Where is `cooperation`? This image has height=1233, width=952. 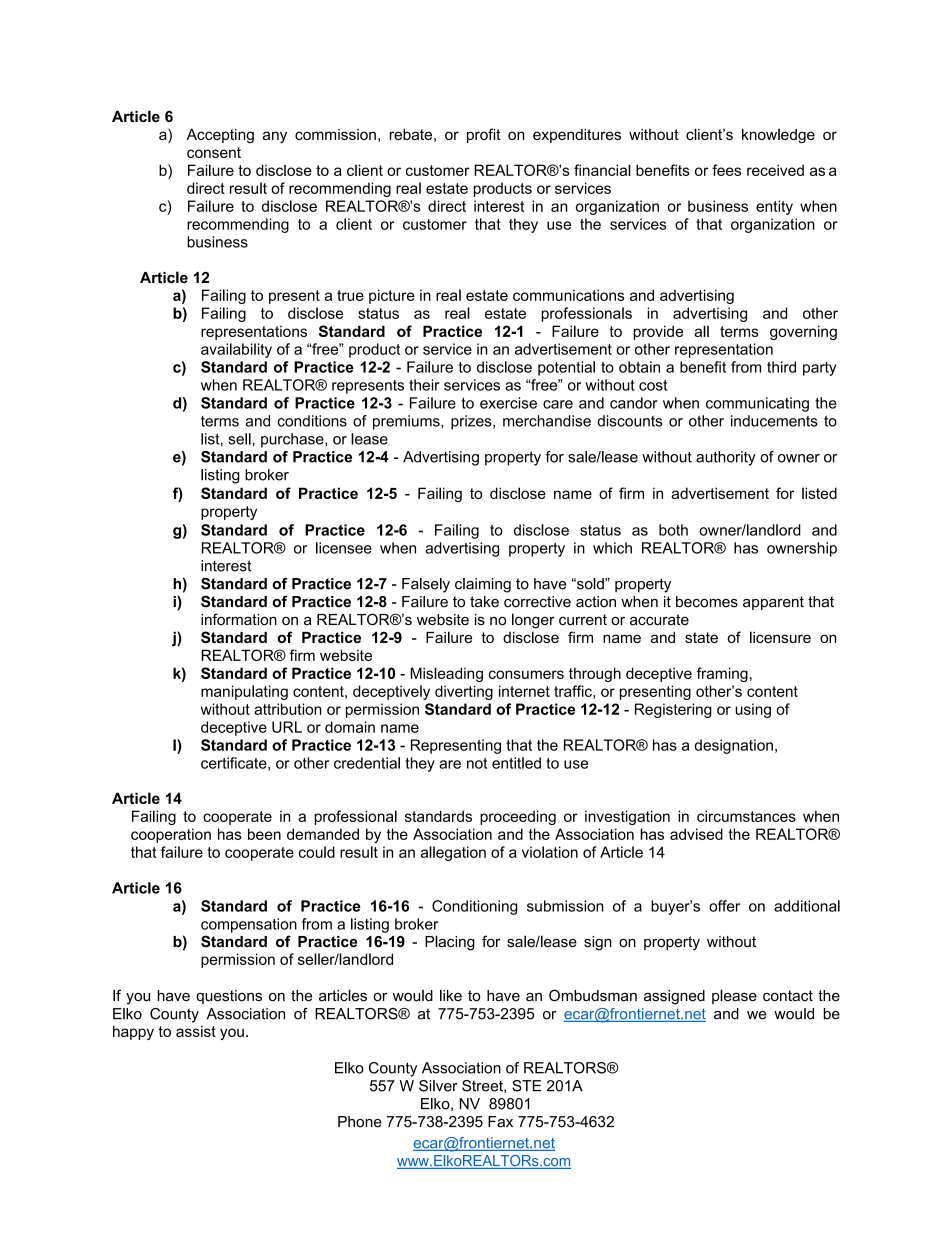
cooperation is located at coordinates (171, 835).
